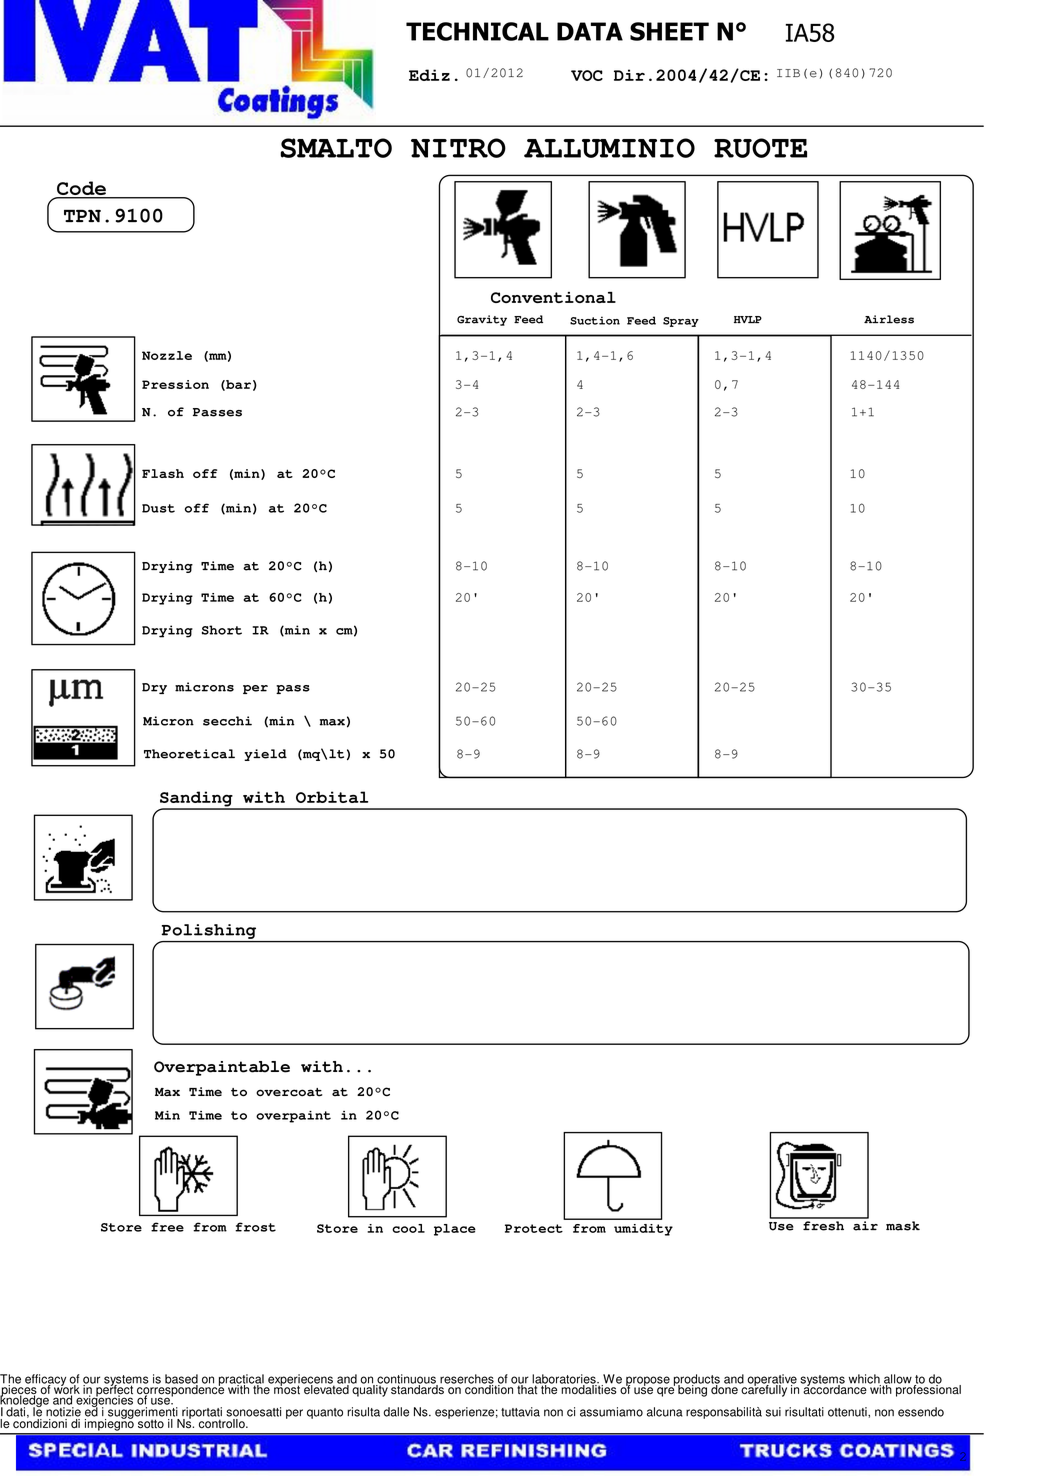  What do you see at coordinates (482, 320) in the screenshot?
I see `Gravity` at bounding box center [482, 320].
